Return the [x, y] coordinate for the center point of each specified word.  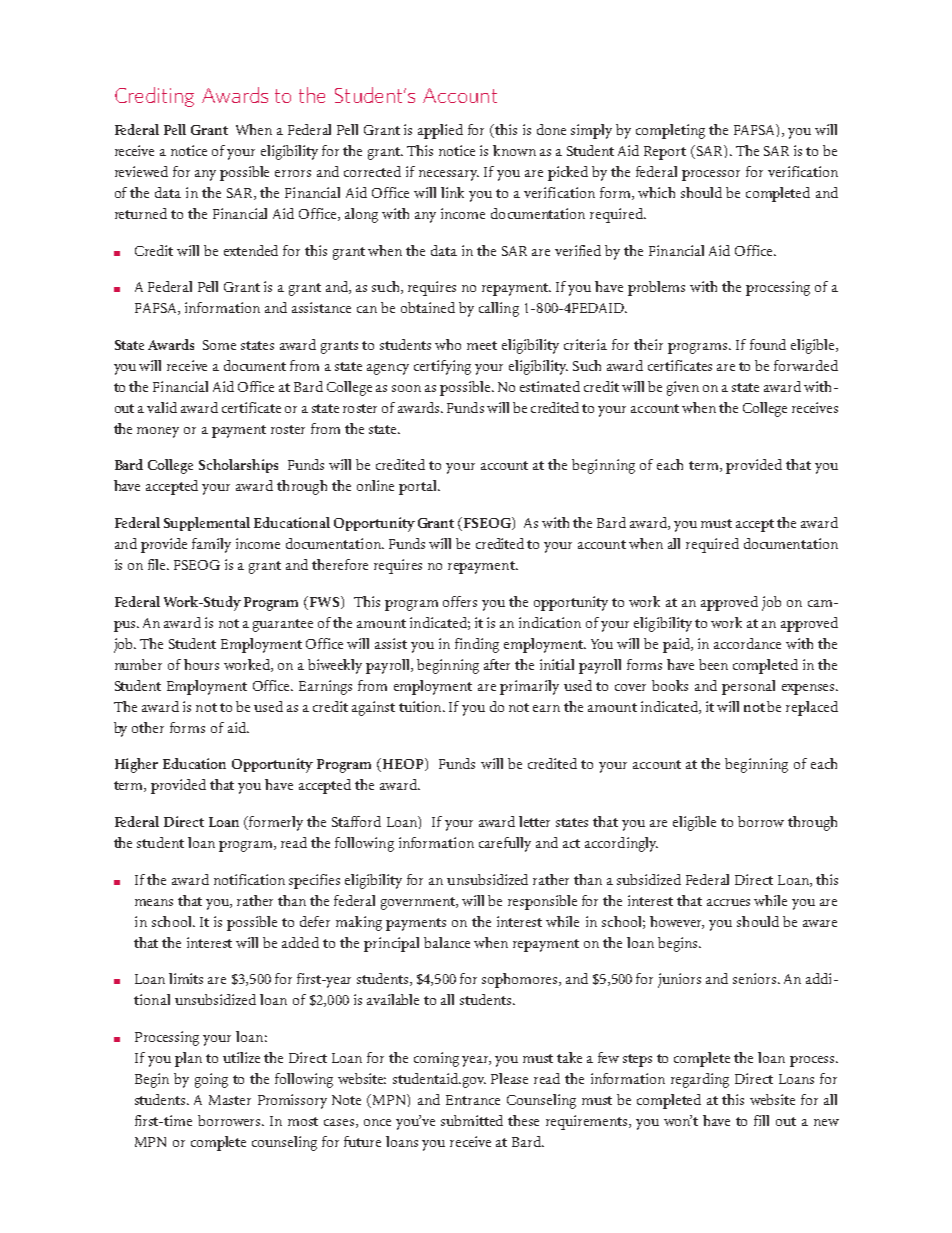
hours [201, 664]
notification [249, 879]
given [683, 388]
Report [665, 153]
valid [162, 407]
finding [477, 645]
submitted [472, 1120]
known [514, 150]
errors [293, 173]
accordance [747, 643]
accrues [728, 902]
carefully [505, 844]
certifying [442, 367]
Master [230, 1100]
